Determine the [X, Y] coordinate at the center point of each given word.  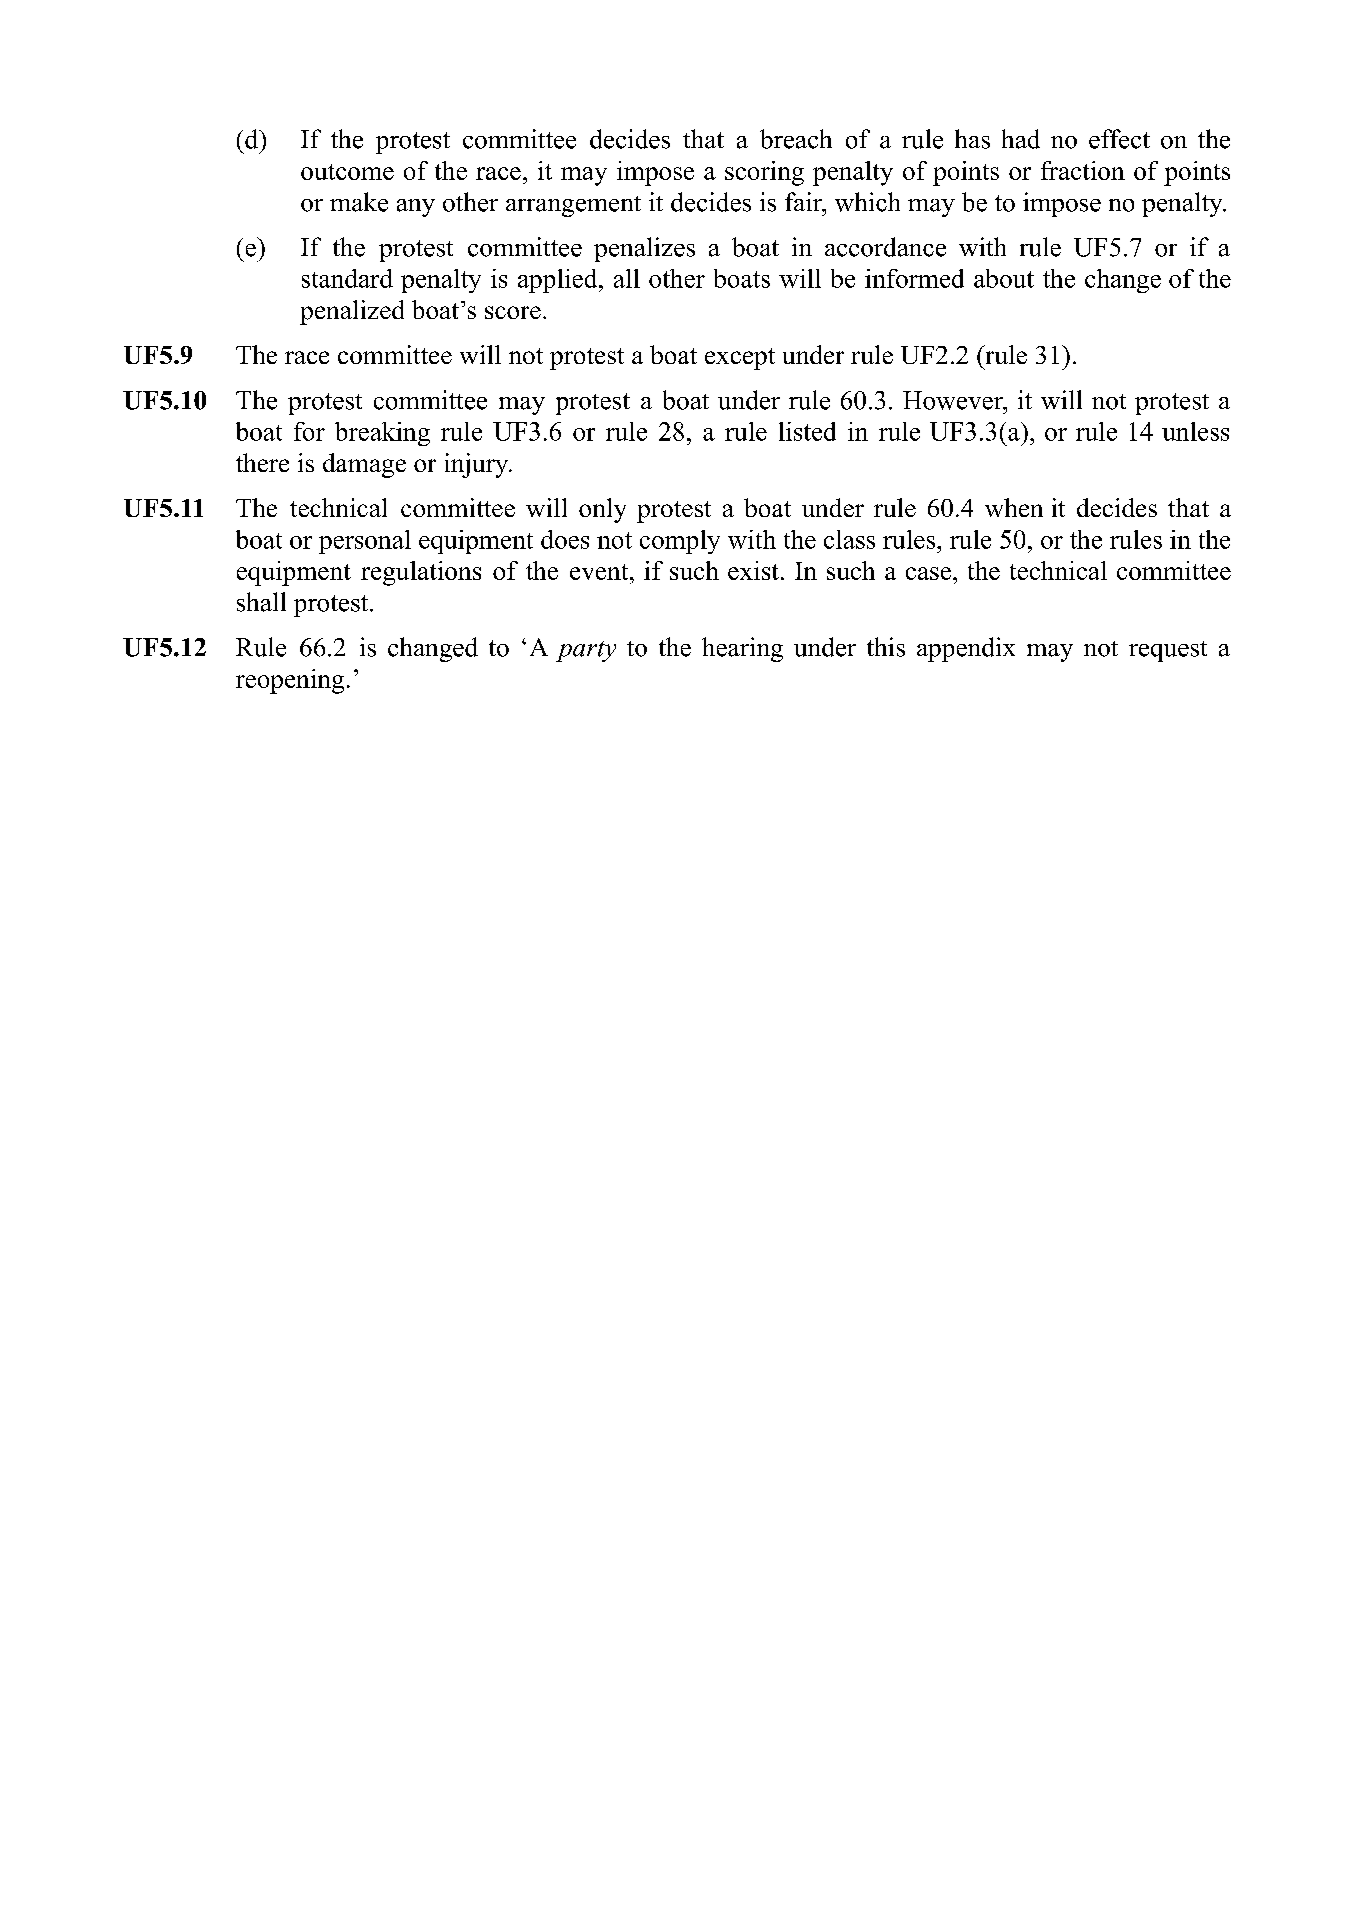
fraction [1083, 170]
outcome [347, 172]
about [1004, 278]
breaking [382, 434]
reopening [290, 681]
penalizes [644, 249]
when [1014, 507]
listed [807, 431]
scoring [764, 173]
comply [680, 542]
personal [365, 542]
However [954, 400]
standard [347, 278]
